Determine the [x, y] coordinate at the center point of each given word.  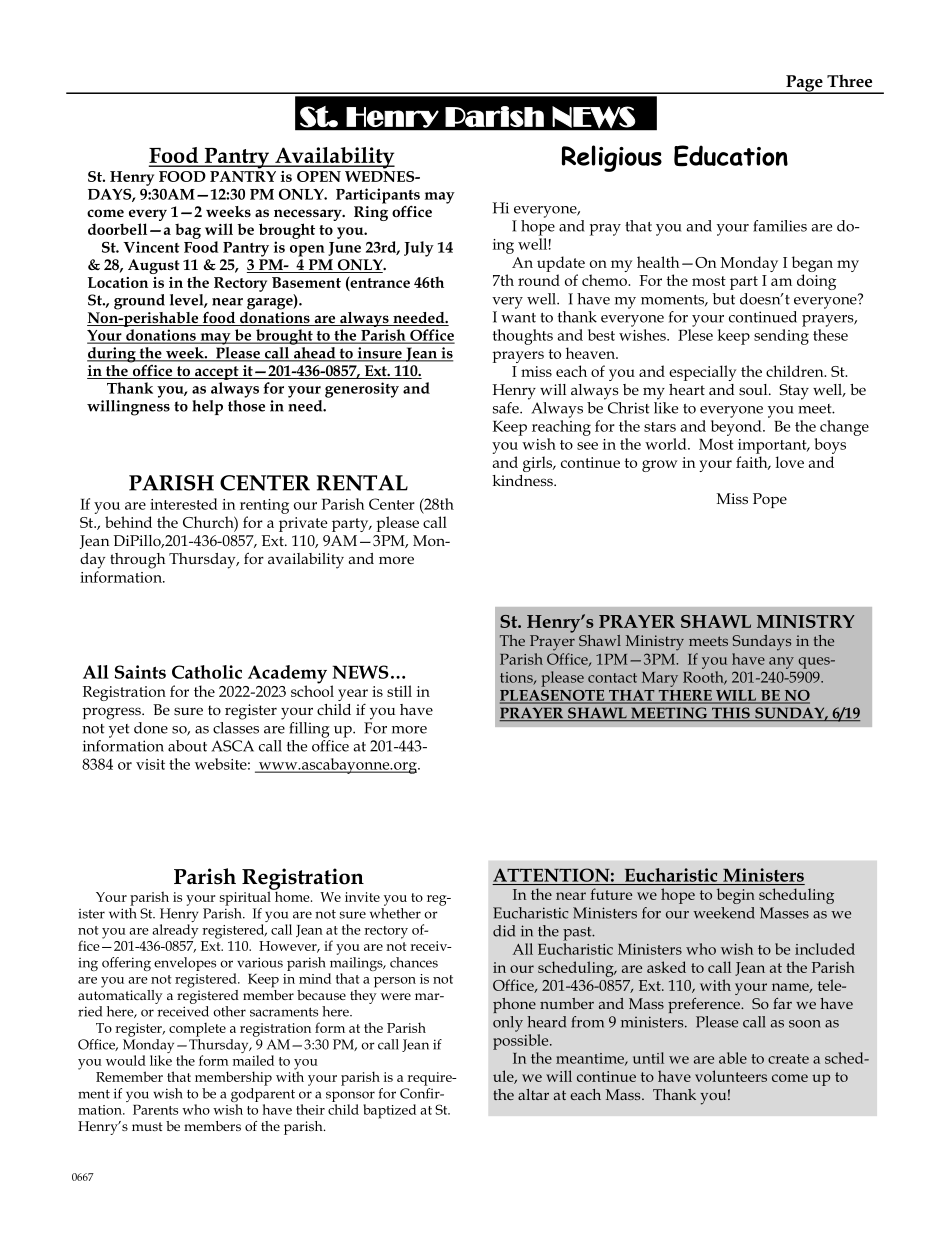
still [399, 691]
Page [804, 84]
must [147, 1126]
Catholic [207, 672]
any [781, 663]
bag [188, 231]
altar [533, 1094]
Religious [612, 158]
